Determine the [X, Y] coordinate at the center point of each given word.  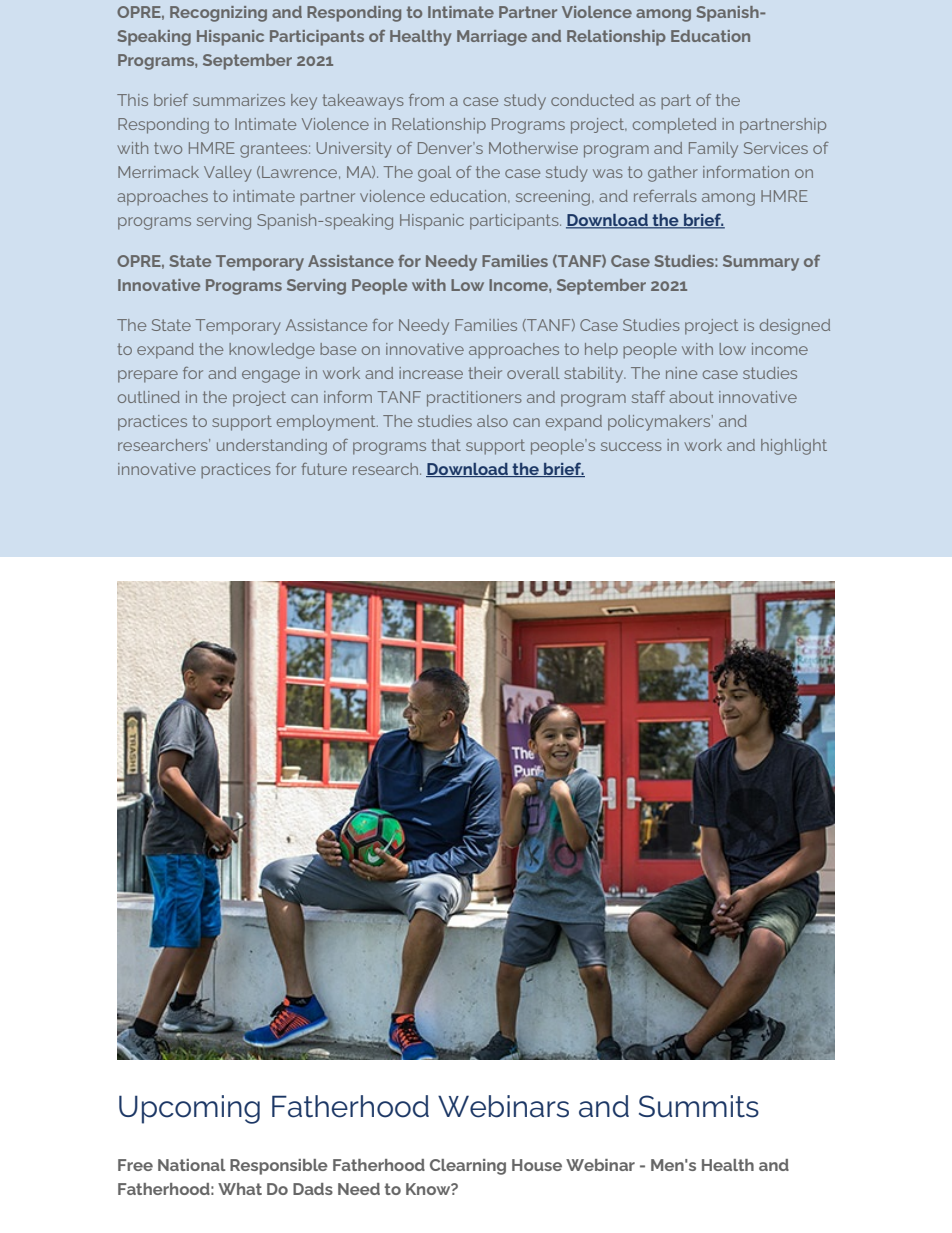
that [446, 445]
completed [674, 126]
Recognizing [218, 14]
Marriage [492, 38]
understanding [272, 447]
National [191, 1165]
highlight [794, 447]
